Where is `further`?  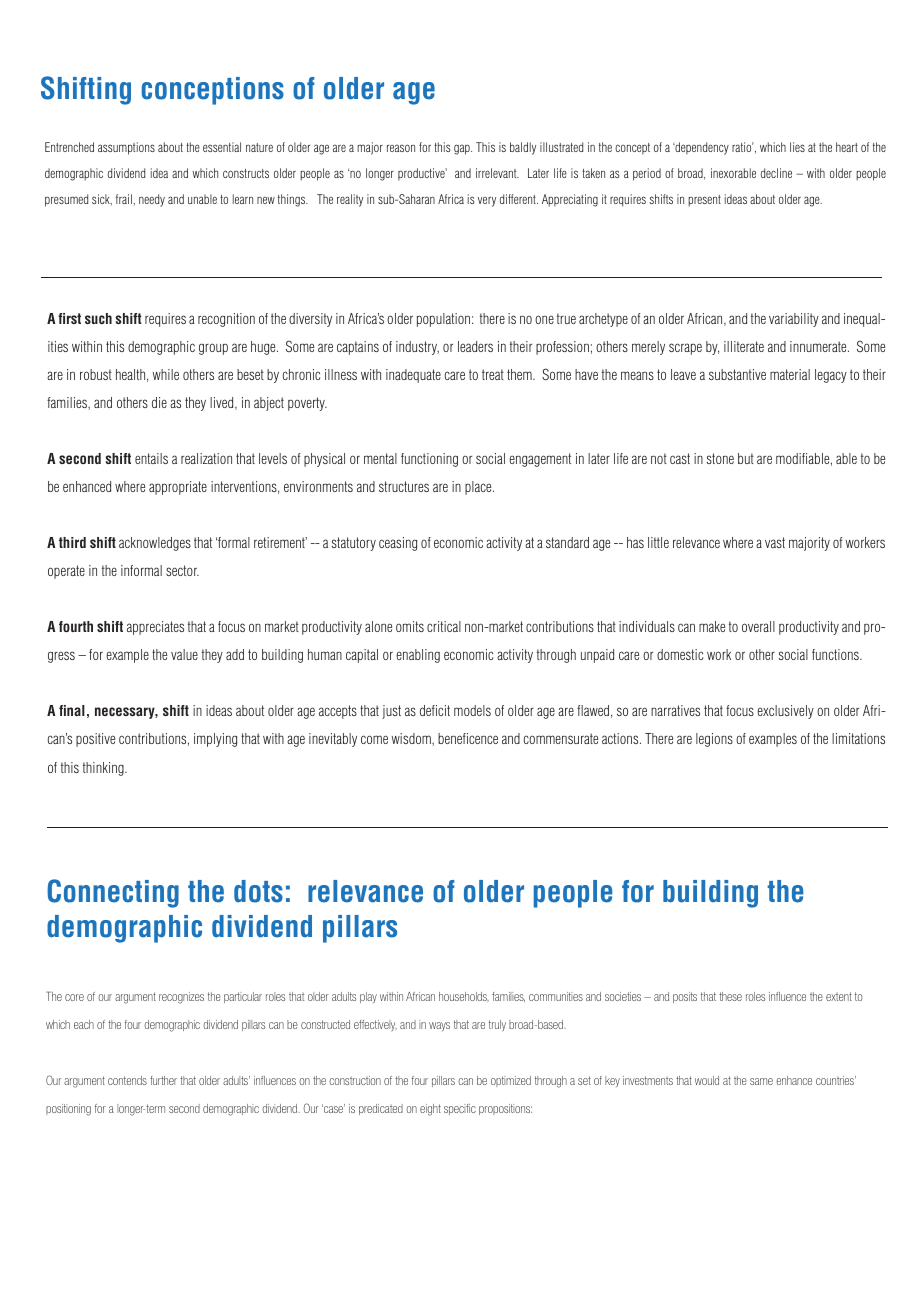 further is located at coordinates (163, 1080).
